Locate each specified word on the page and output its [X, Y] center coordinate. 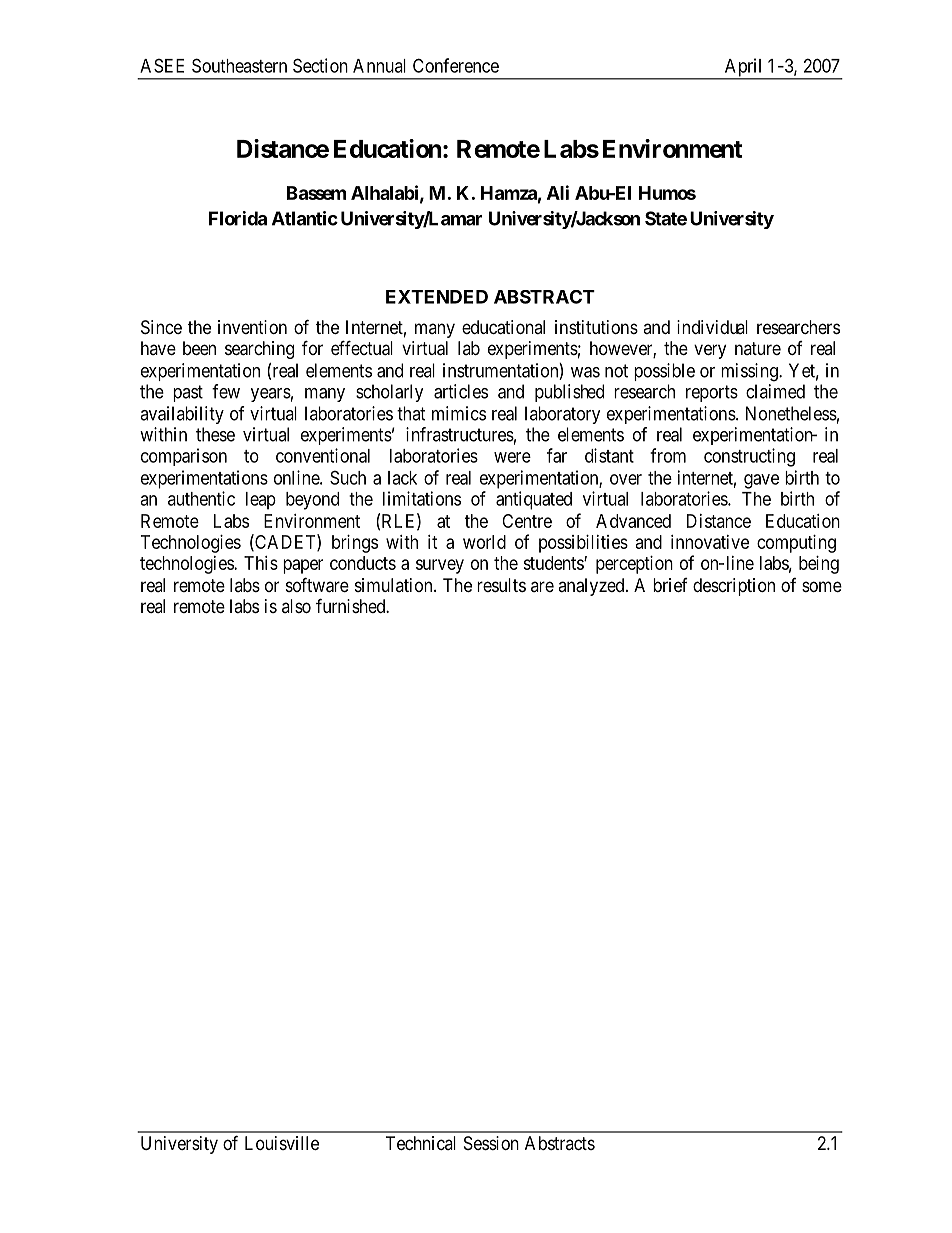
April [743, 68]
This [261, 563]
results [501, 585]
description [734, 587]
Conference [456, 65]
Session [491, 1143]
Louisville [282, 1143]
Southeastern [239, 65]
